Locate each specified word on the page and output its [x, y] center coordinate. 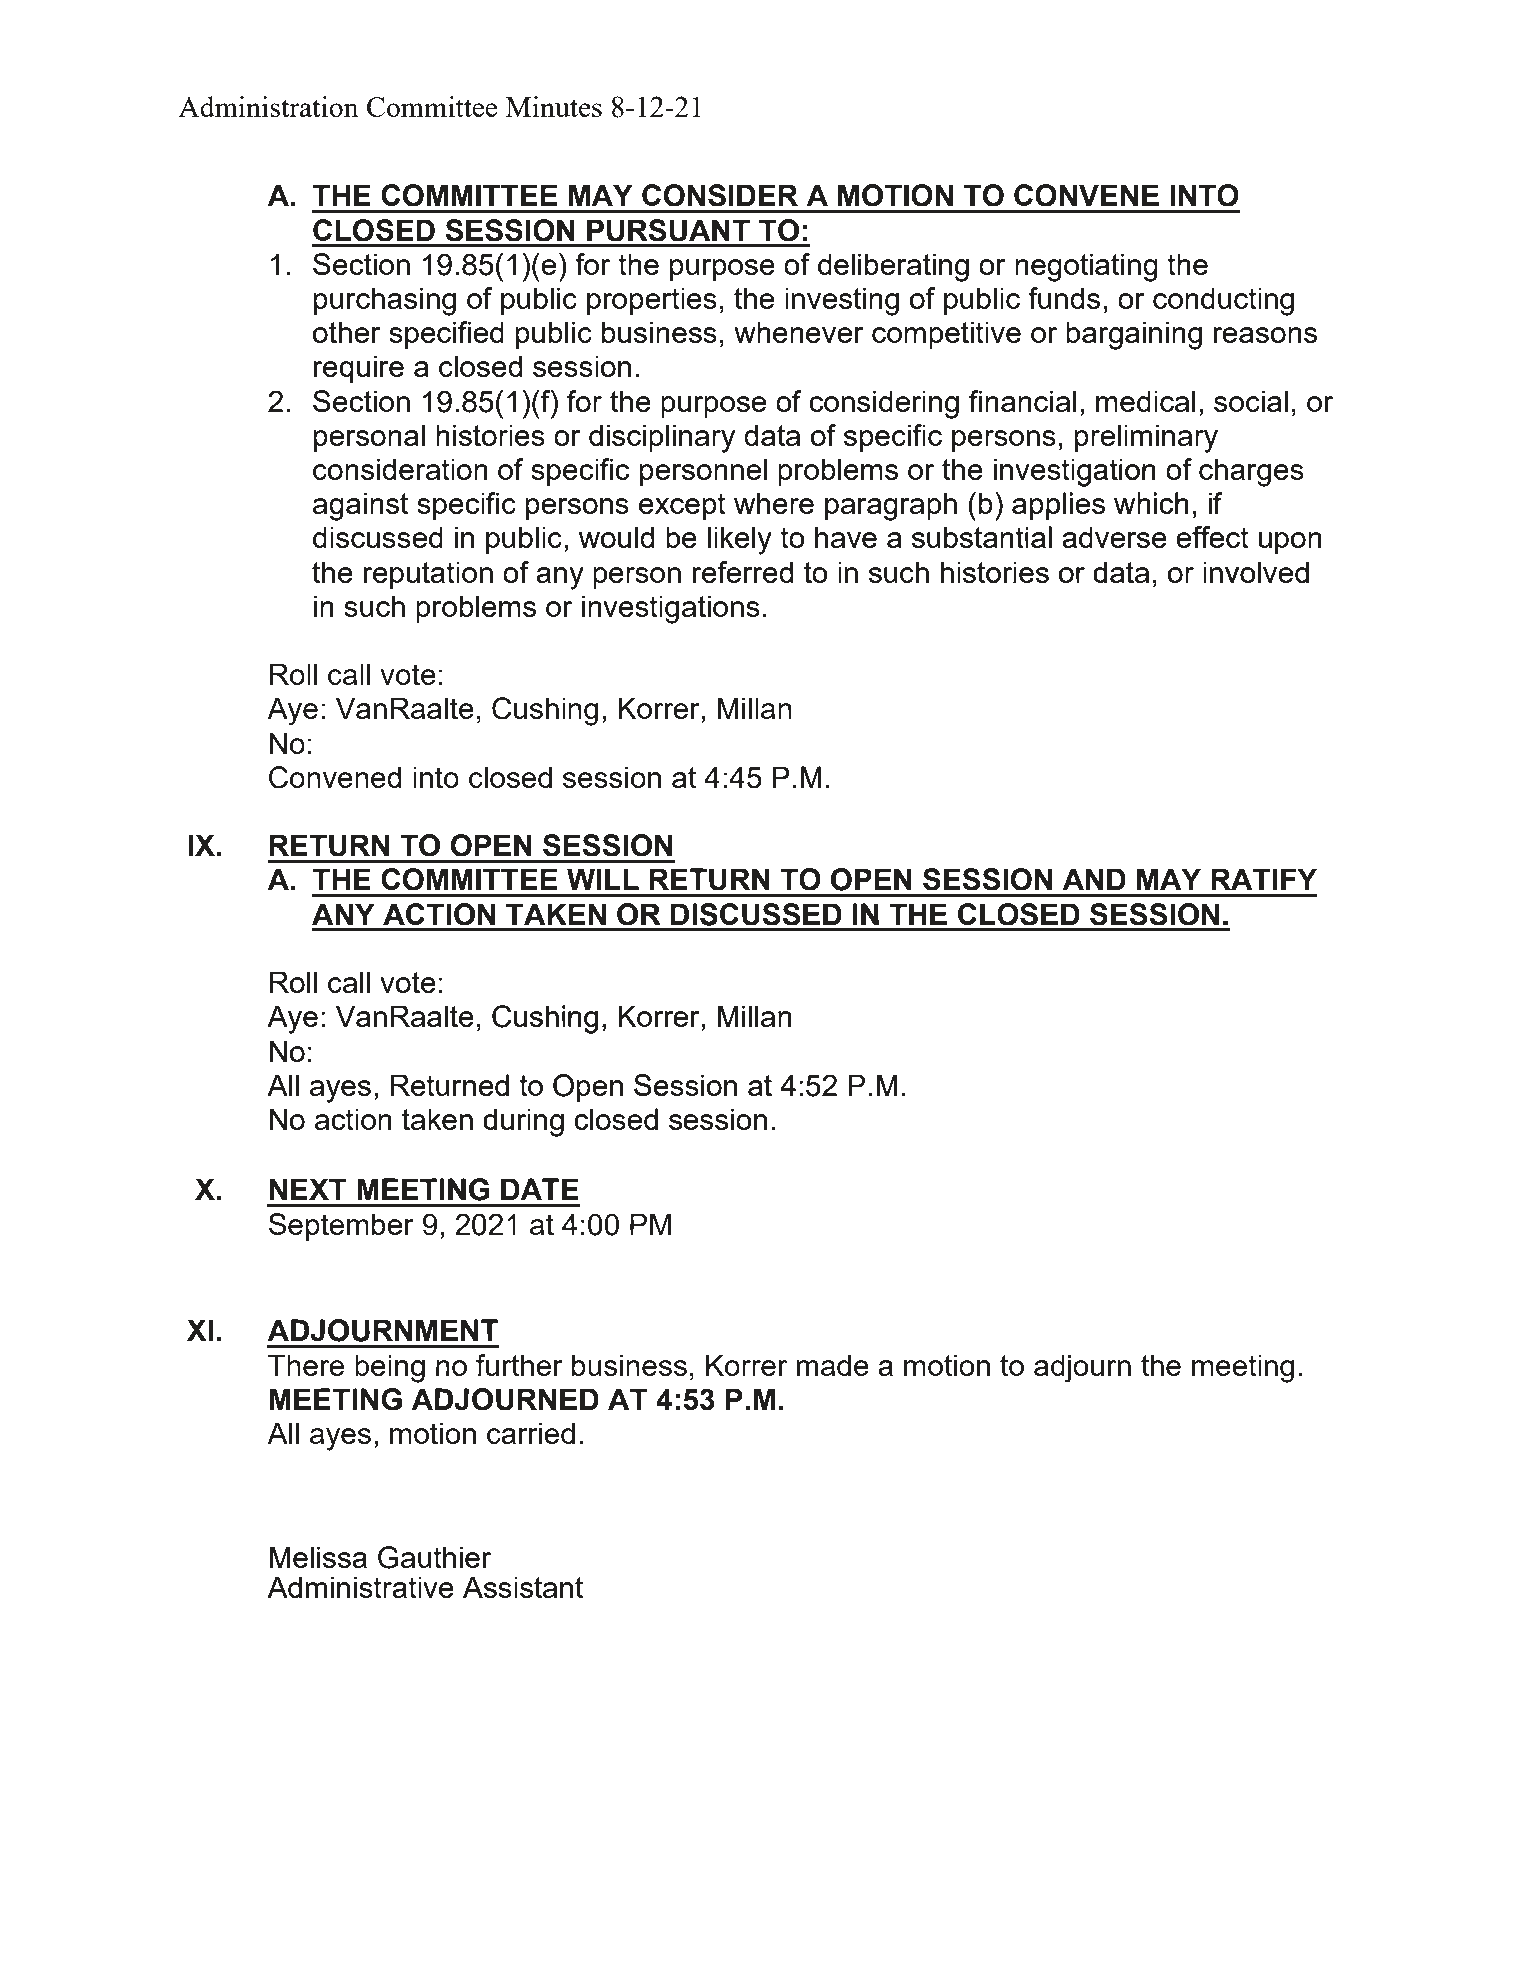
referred [743, 572]
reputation [428, 575]
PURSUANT [668, 230]
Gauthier [435, 1557]
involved [1256, 572]
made [833, 1365]
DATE [540, 1189]
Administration [268, 106]
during [523, 1122]
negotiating [1086, 267]
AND [1094, 879]
